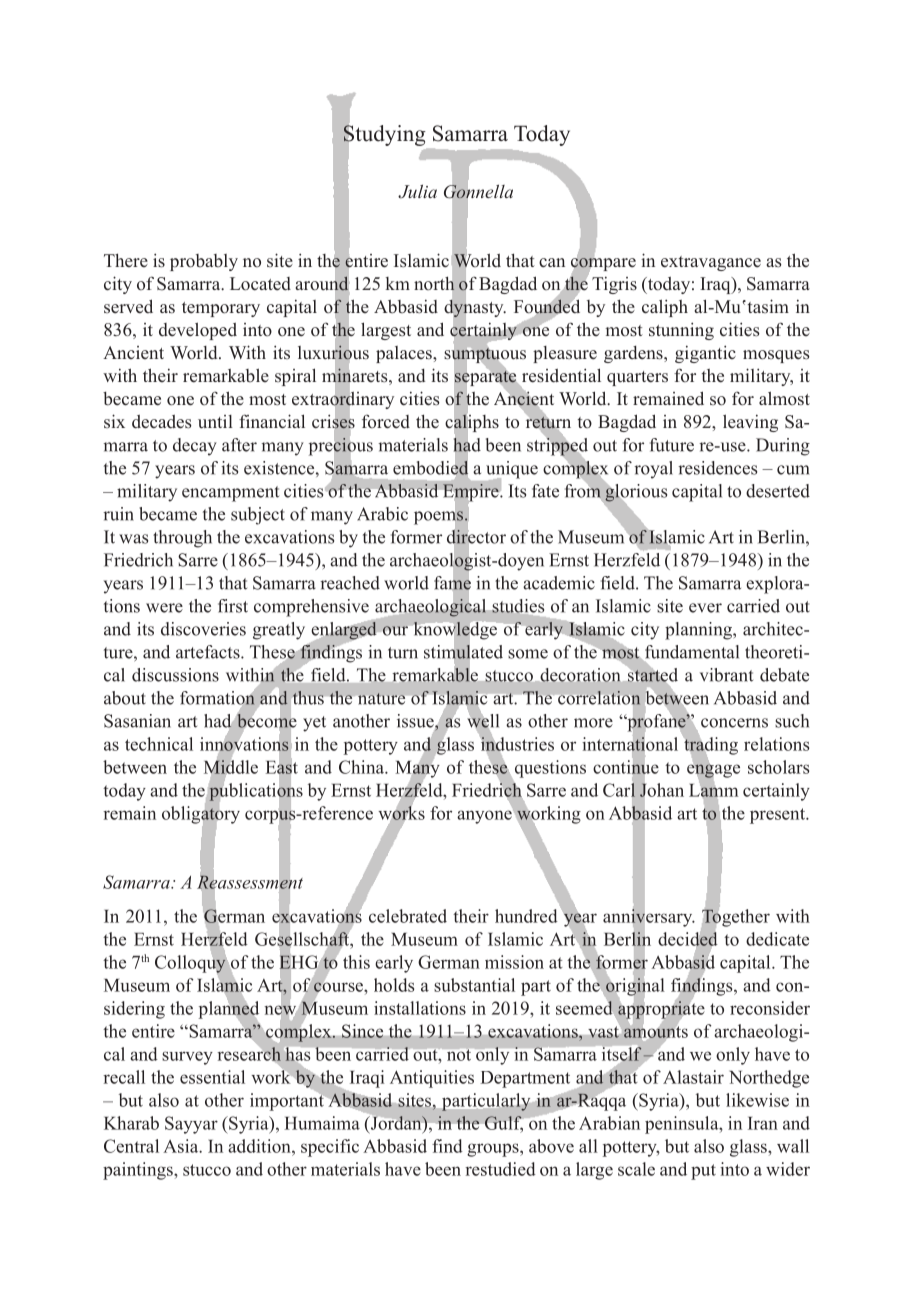 The height and width of the screenshot is (1305, 924). Describe the element at coordinates (703, 1172) in the screenshot. I see `put` at that location.
